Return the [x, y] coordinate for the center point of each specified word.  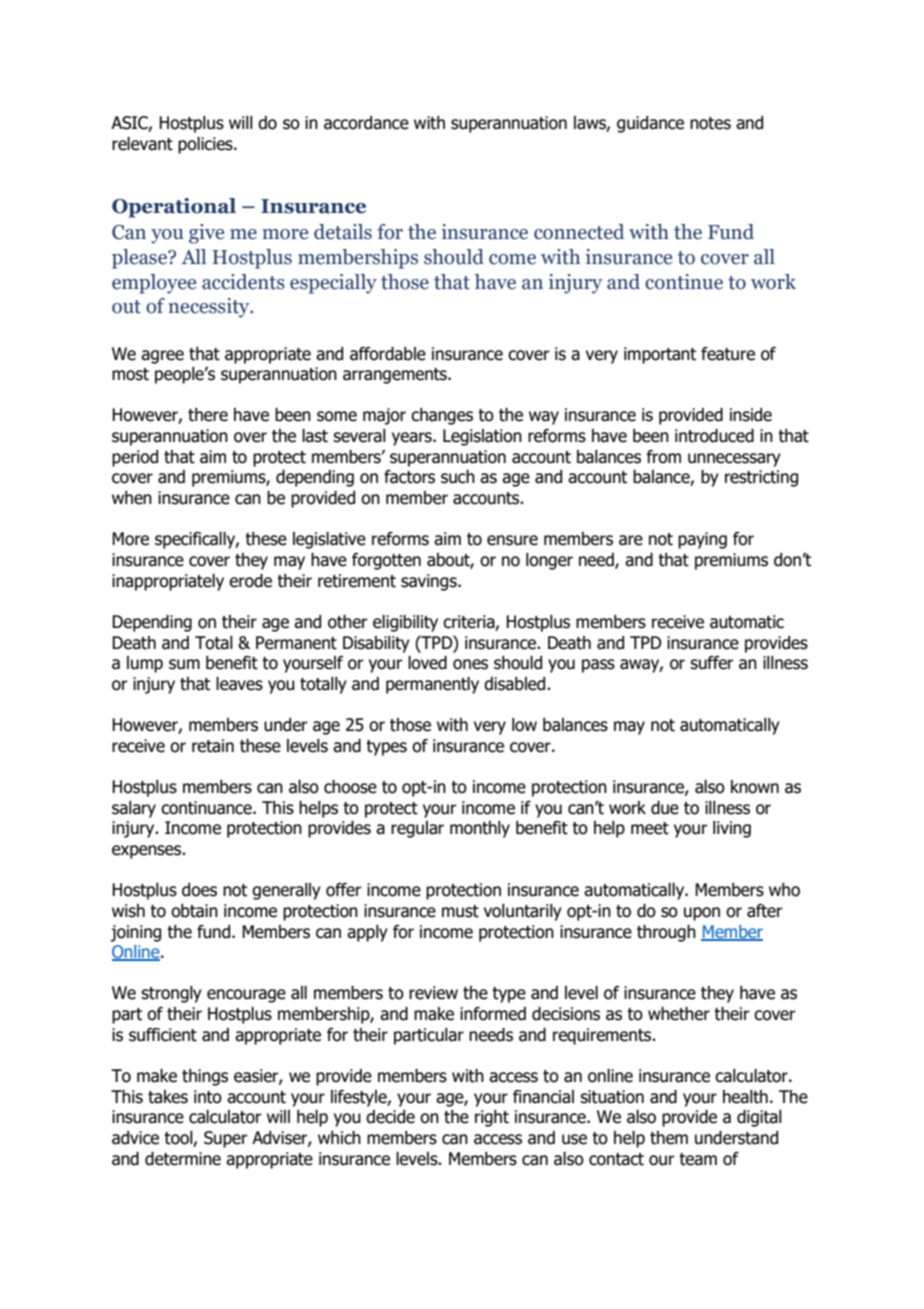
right [492, 1118]
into [208, 1097]
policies [206, 145]
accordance [366, 123]
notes [710, 123]
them [669, 1138]
